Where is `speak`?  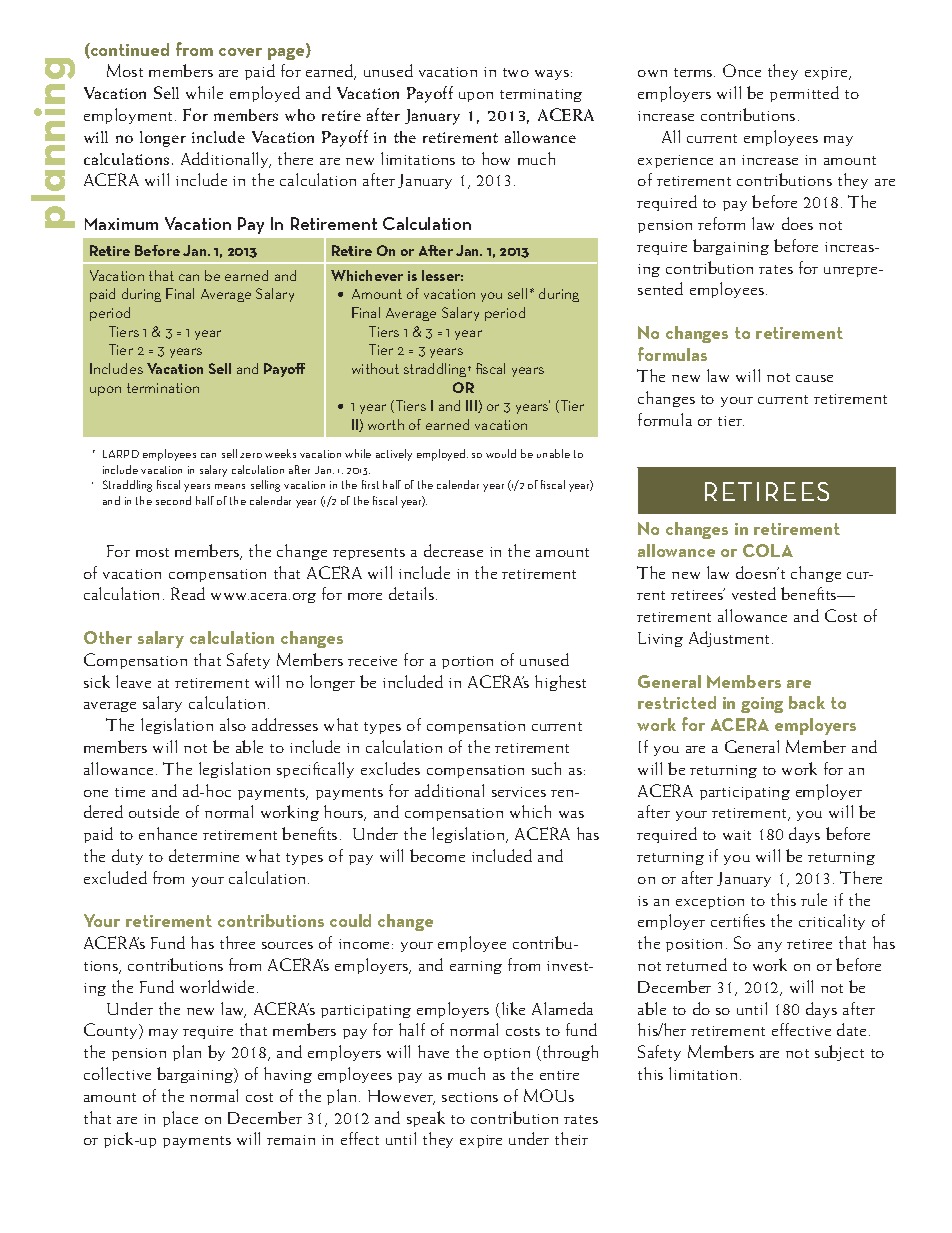
speak is located at coordinates (426, 1119).
